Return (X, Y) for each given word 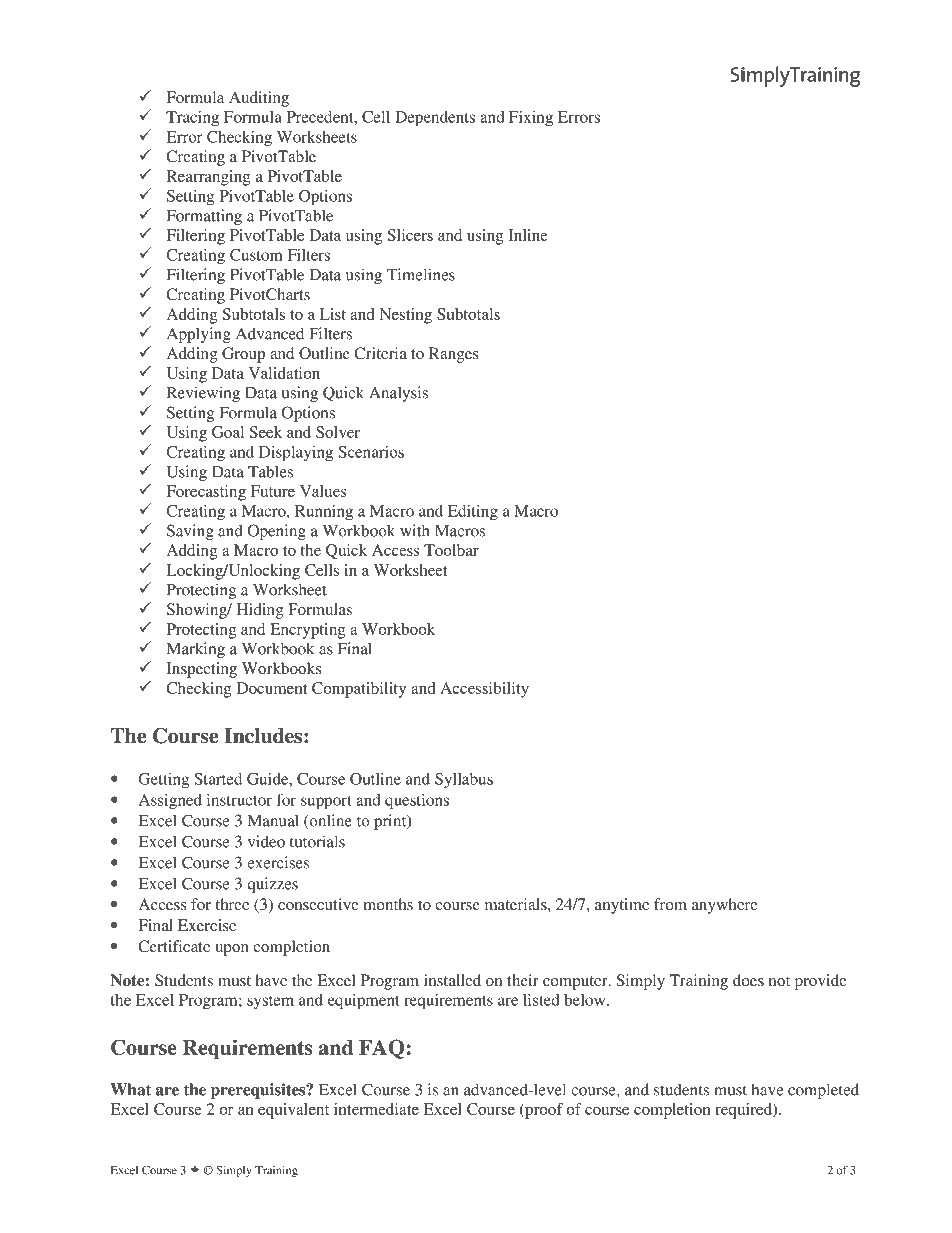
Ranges (453, 355)
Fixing (531, 119)
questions (417, 802)
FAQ (381, 1049)
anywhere (725, 906)
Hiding (260, 611)
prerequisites (259, 1091)
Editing (473, 513)
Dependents (435, 119)
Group (243, 355)
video (266, 841)
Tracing (192, 119)
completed (823, 1091)
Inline (528, 235)
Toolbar (451, 550)
